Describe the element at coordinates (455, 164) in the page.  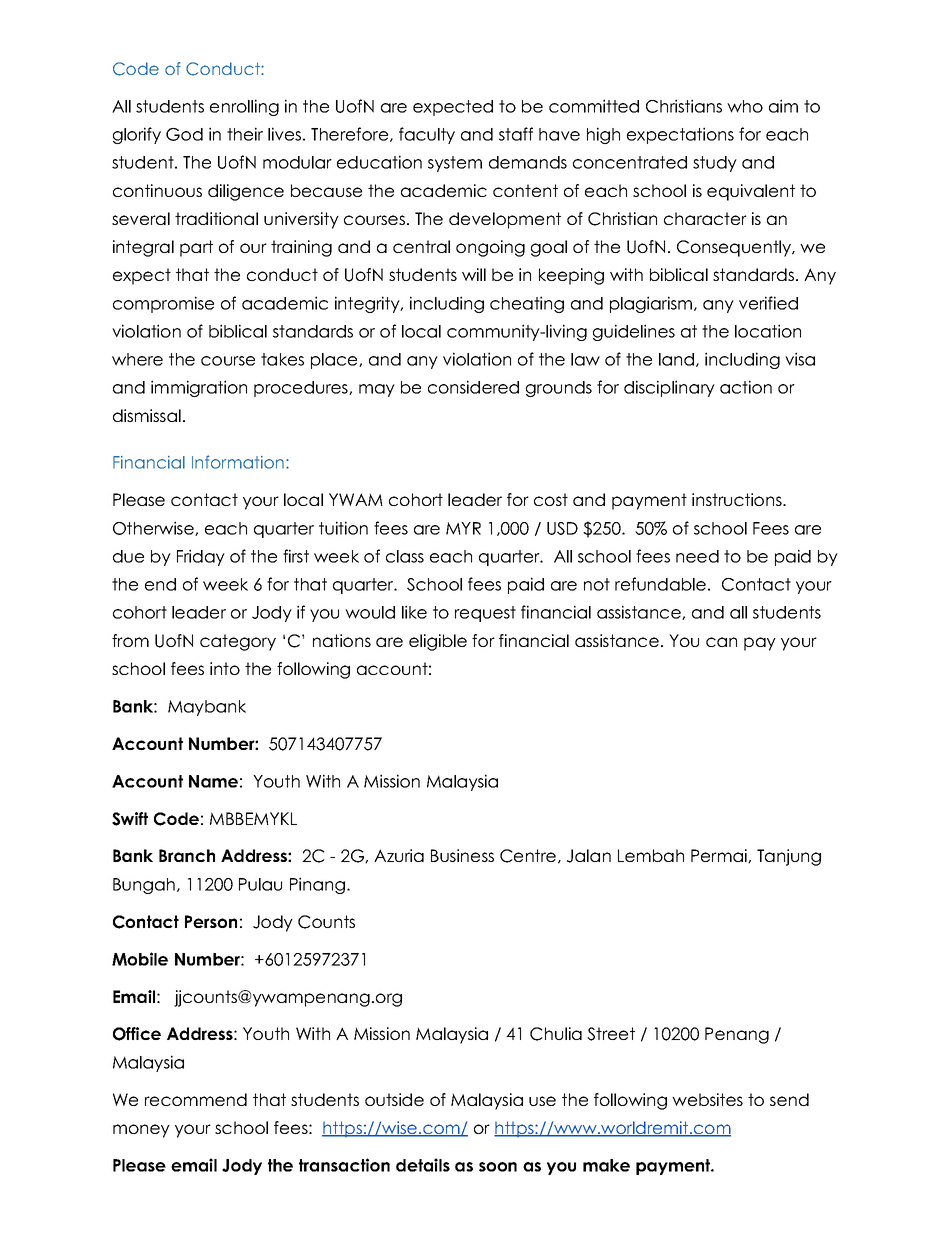
I see `system` at that location.
